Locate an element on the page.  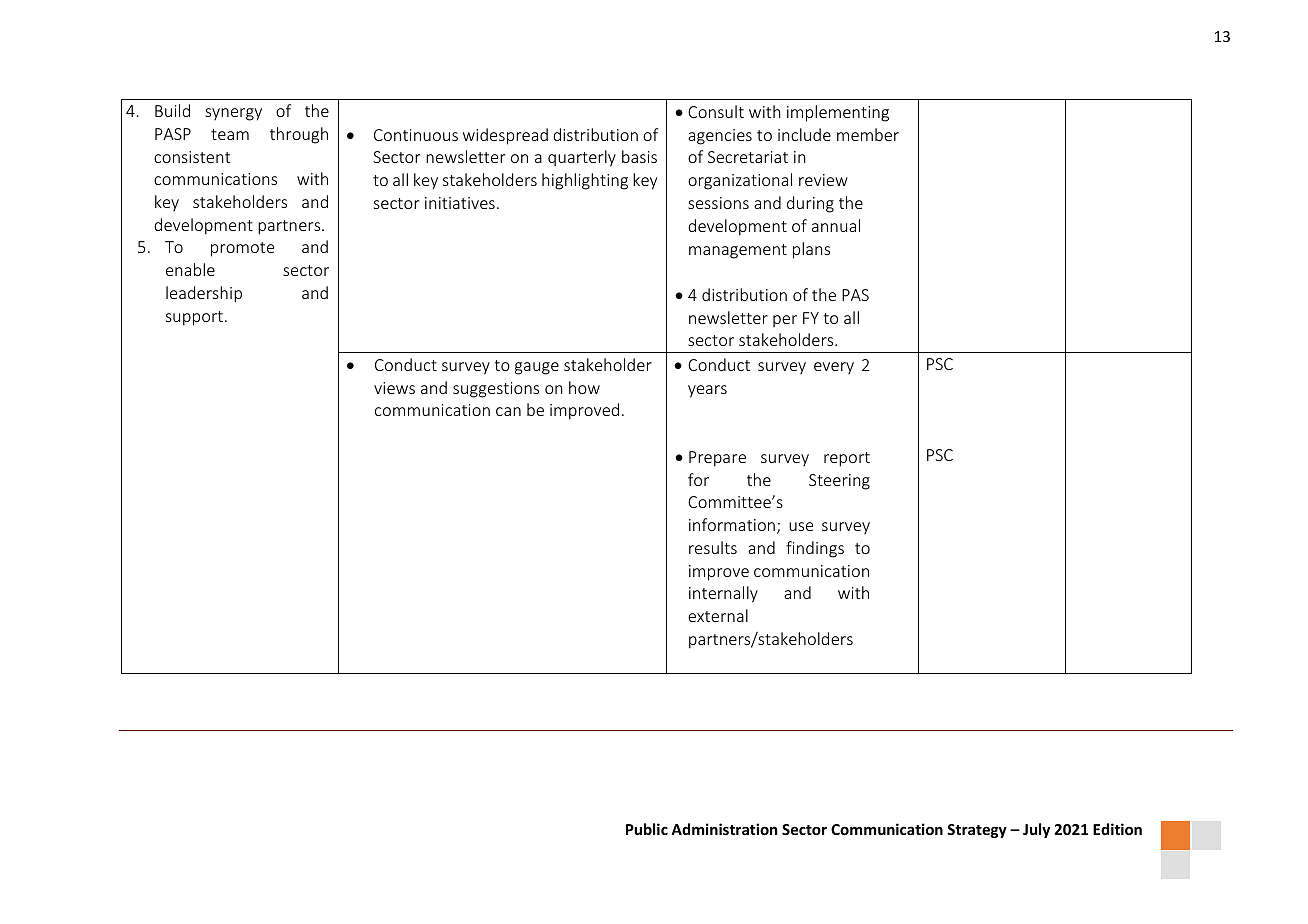
basis is located at coordinates (639, 156).
